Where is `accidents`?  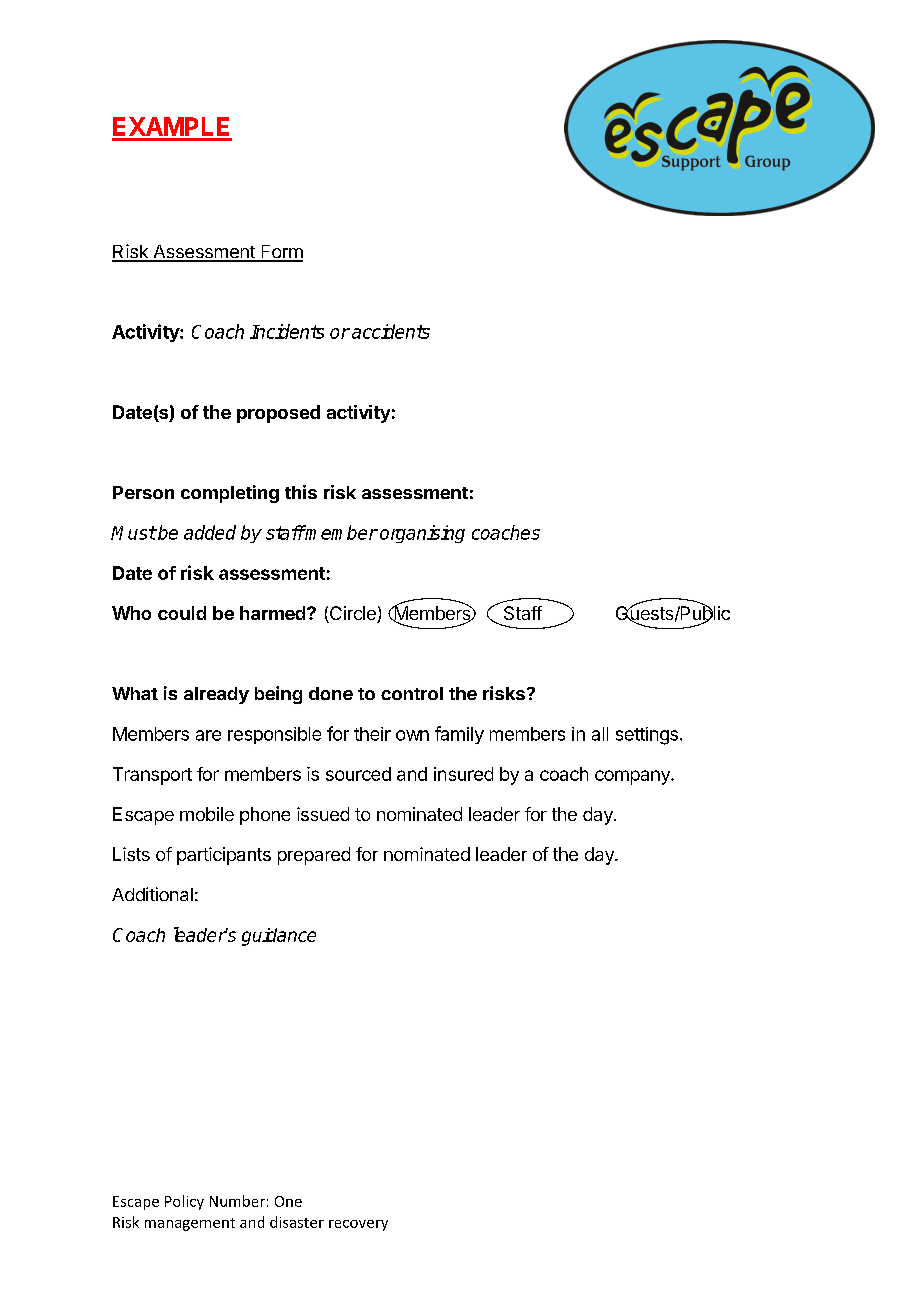
accidents is located at coordinates (391, 331).
